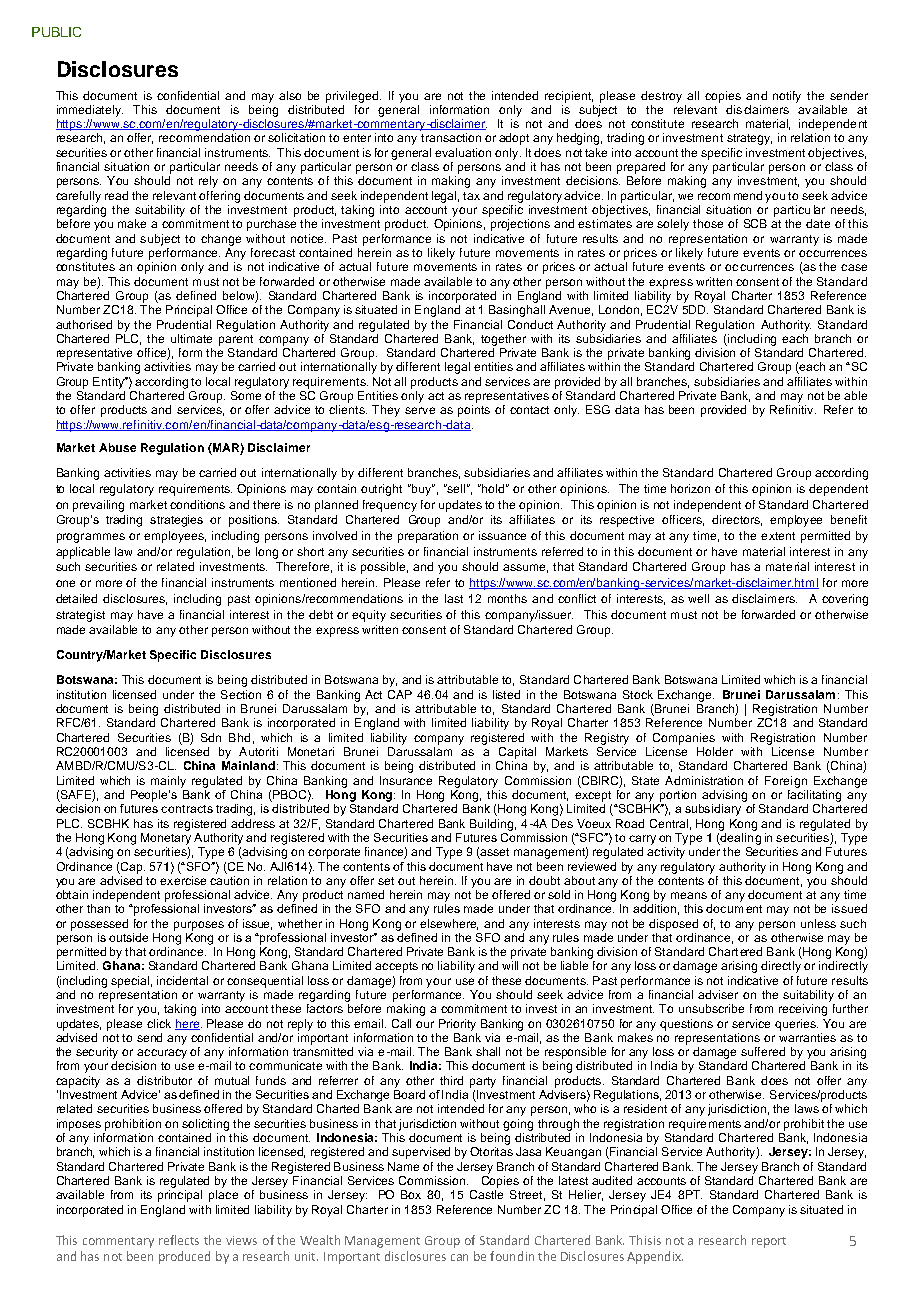  Describe the element at coordinates (90, 111) in the page. I see `immediately` at that location.
